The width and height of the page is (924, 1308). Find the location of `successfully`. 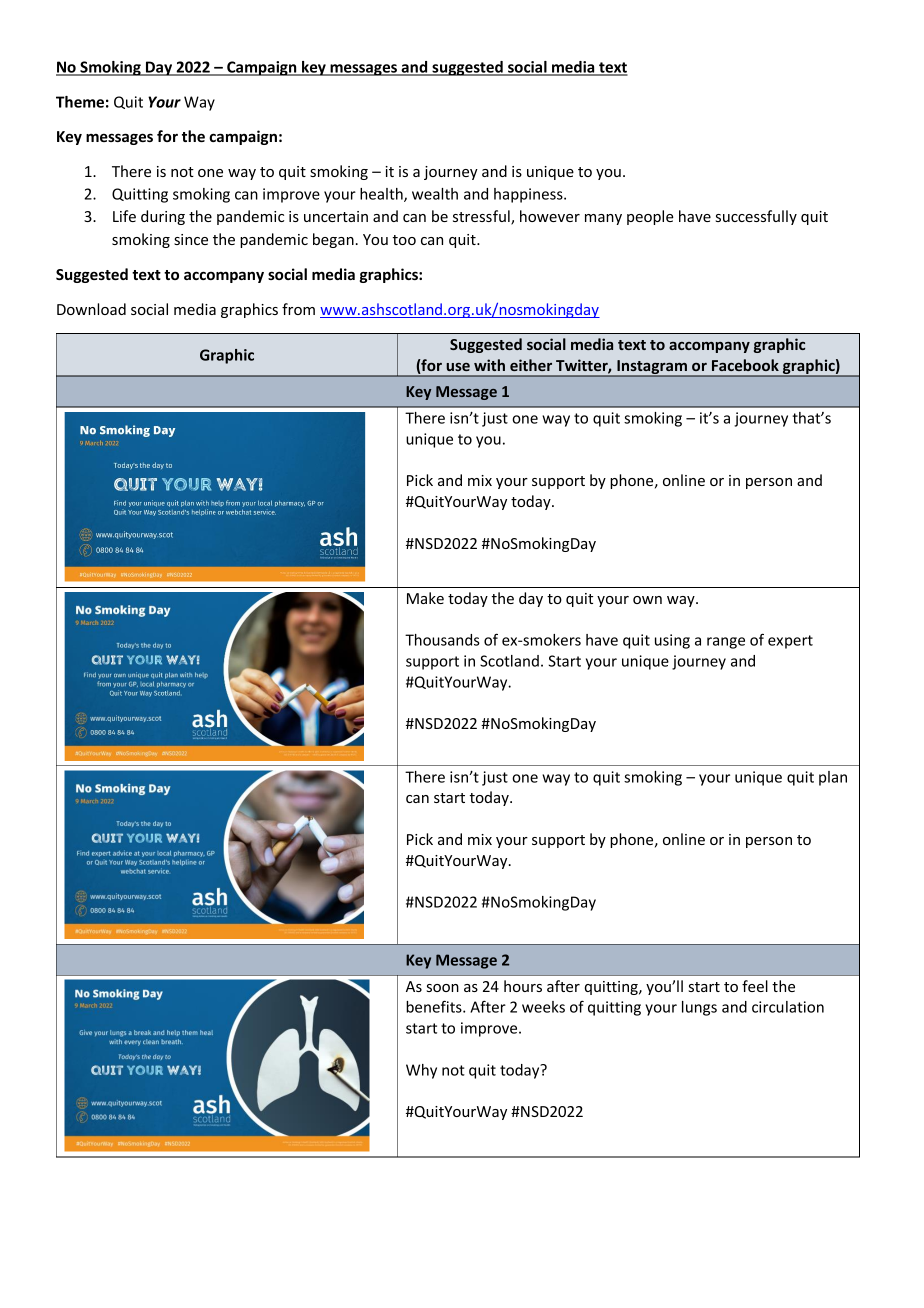

successfully is located at coordinates (756, 217).
